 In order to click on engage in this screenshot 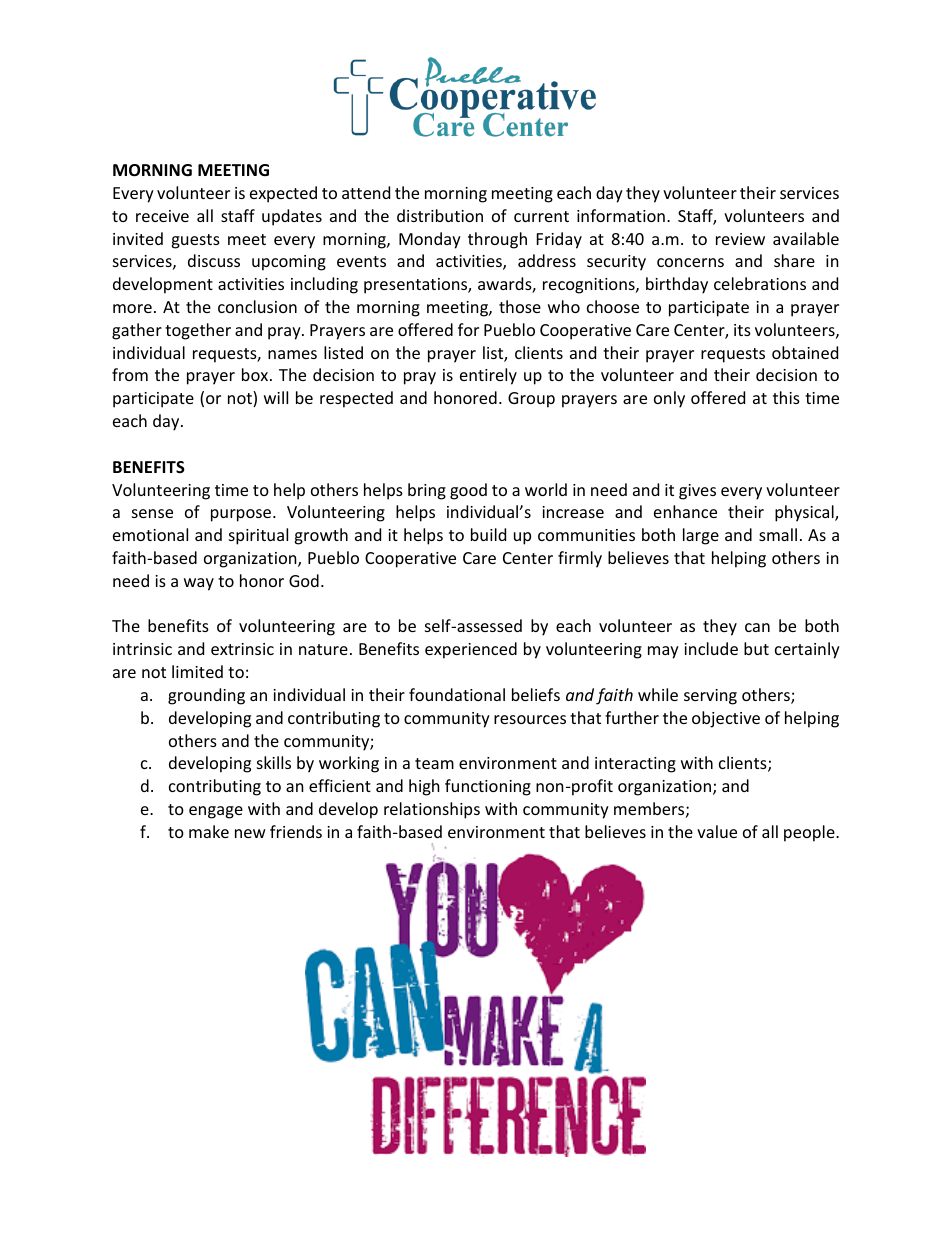, I will do `click(216, 812)`.
